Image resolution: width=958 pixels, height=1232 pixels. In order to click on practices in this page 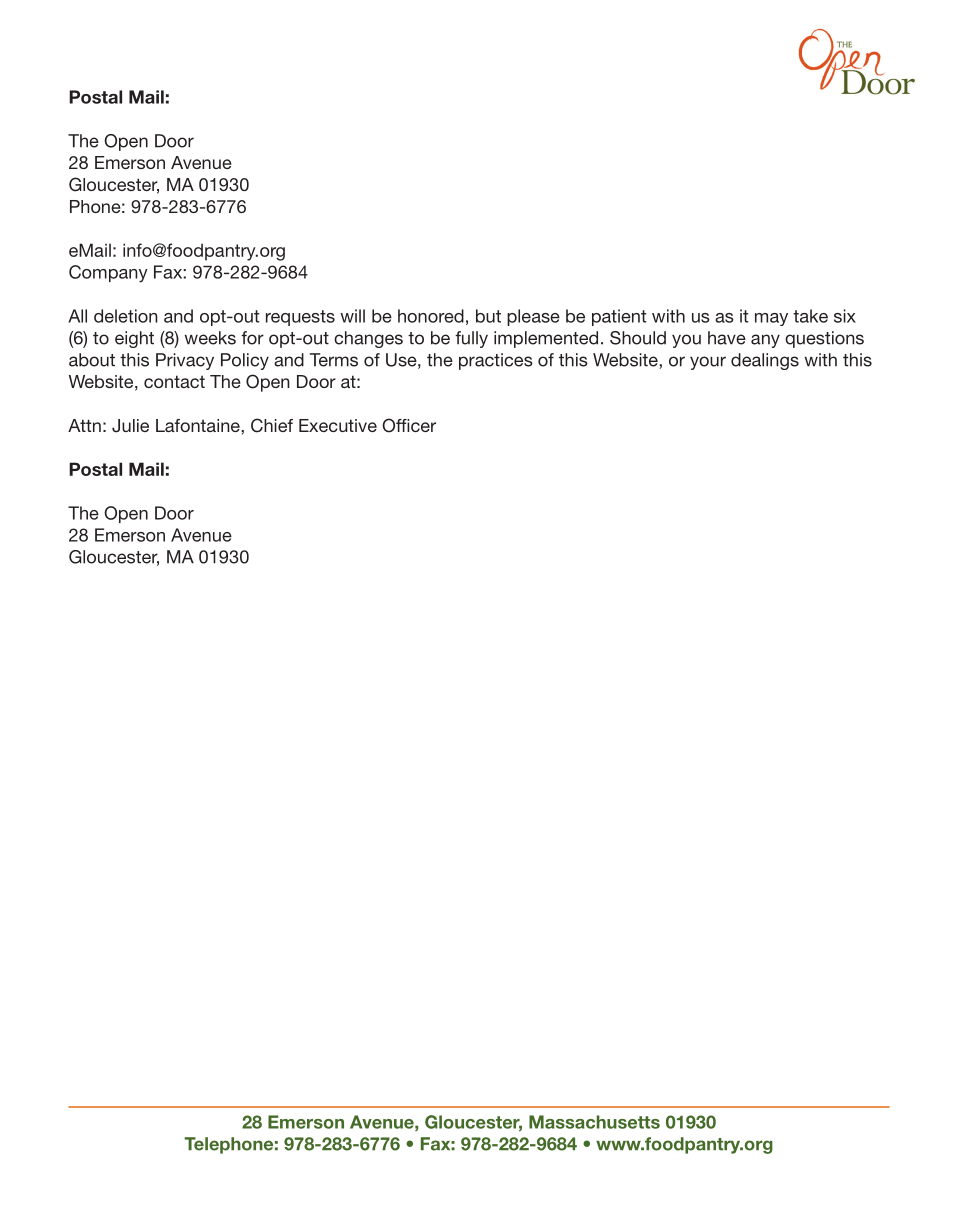, I will do `click(496, 361)`.
